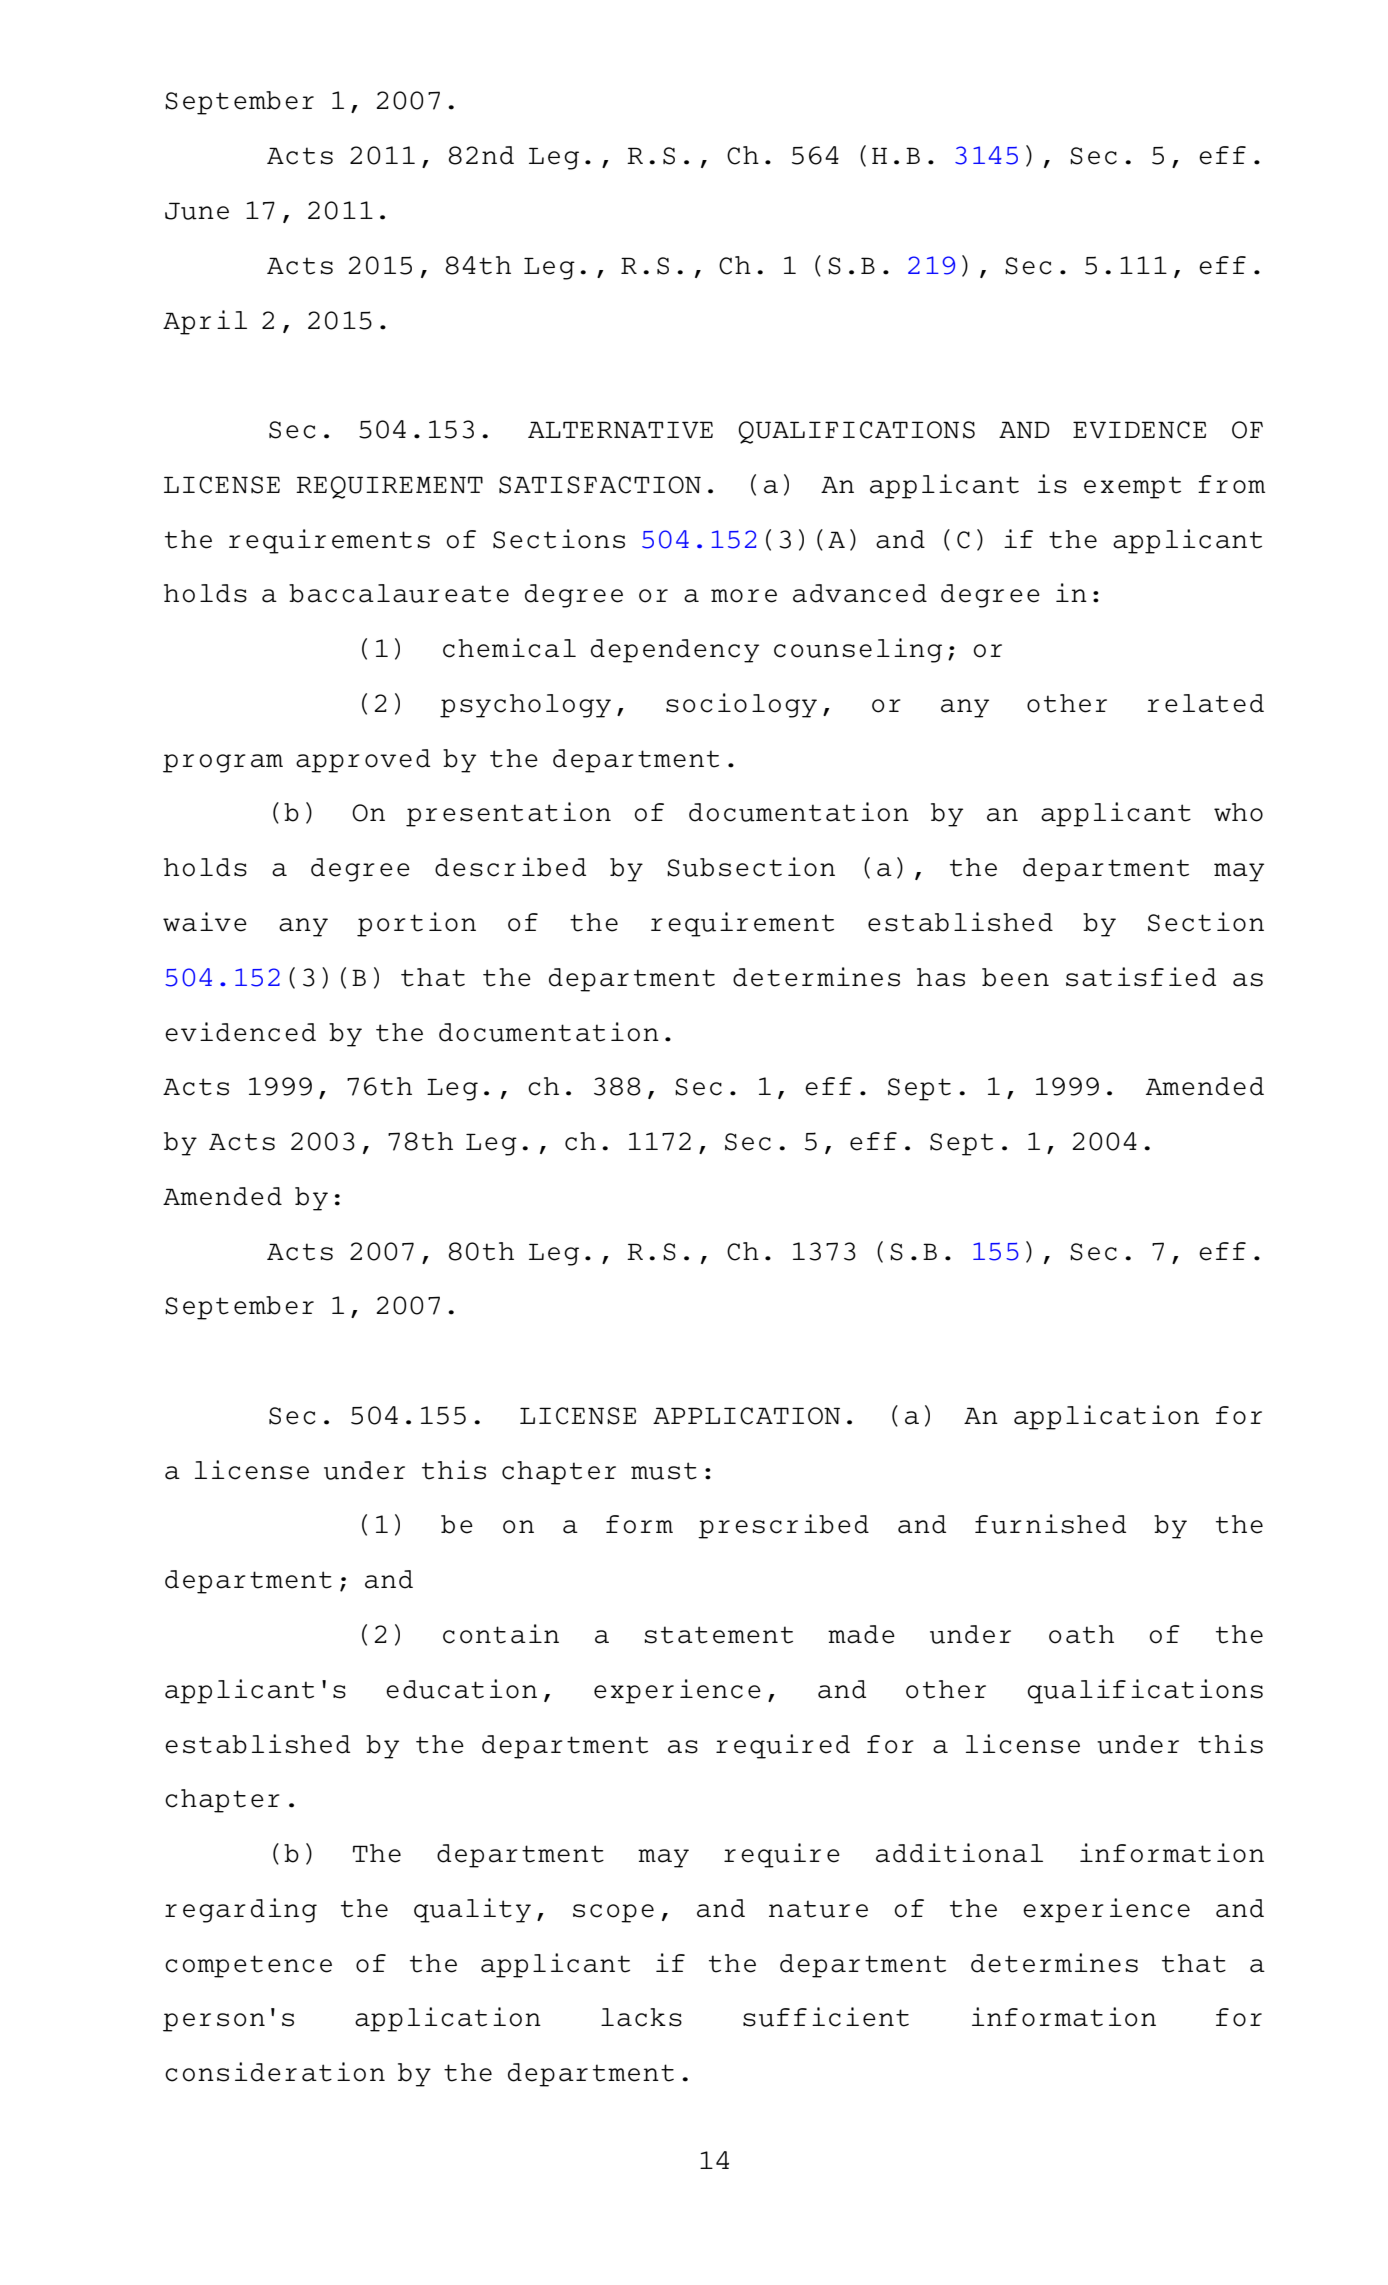 The width and height of the page is (1388, 2285). What do you see at coordinates (363, 761) in the page?
I see `approved` at bounding box center [363, 761].
